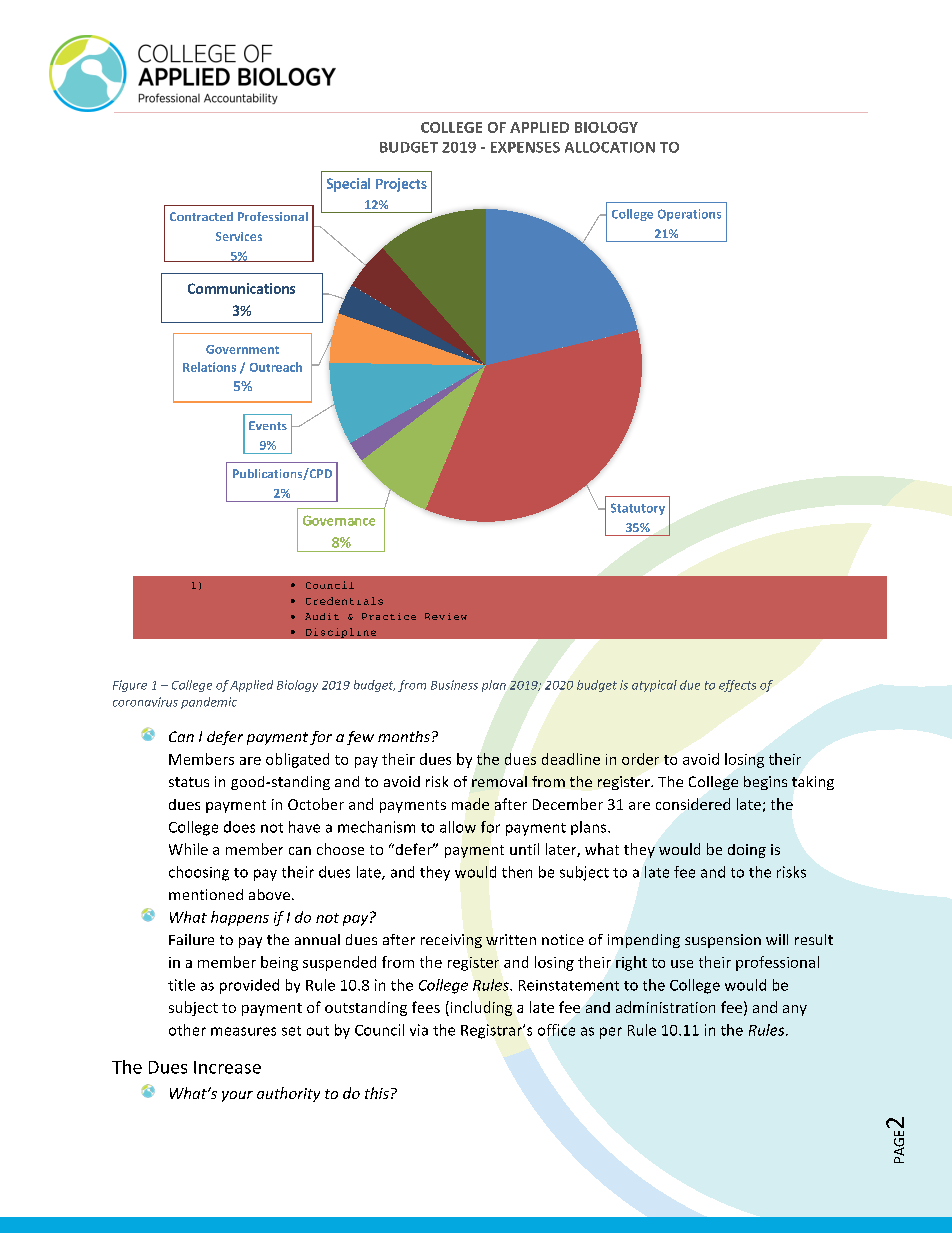 This image has height=1233, width=952. Describe the element at coordinates (446, 616) in the image. I see `Review` at that location.
